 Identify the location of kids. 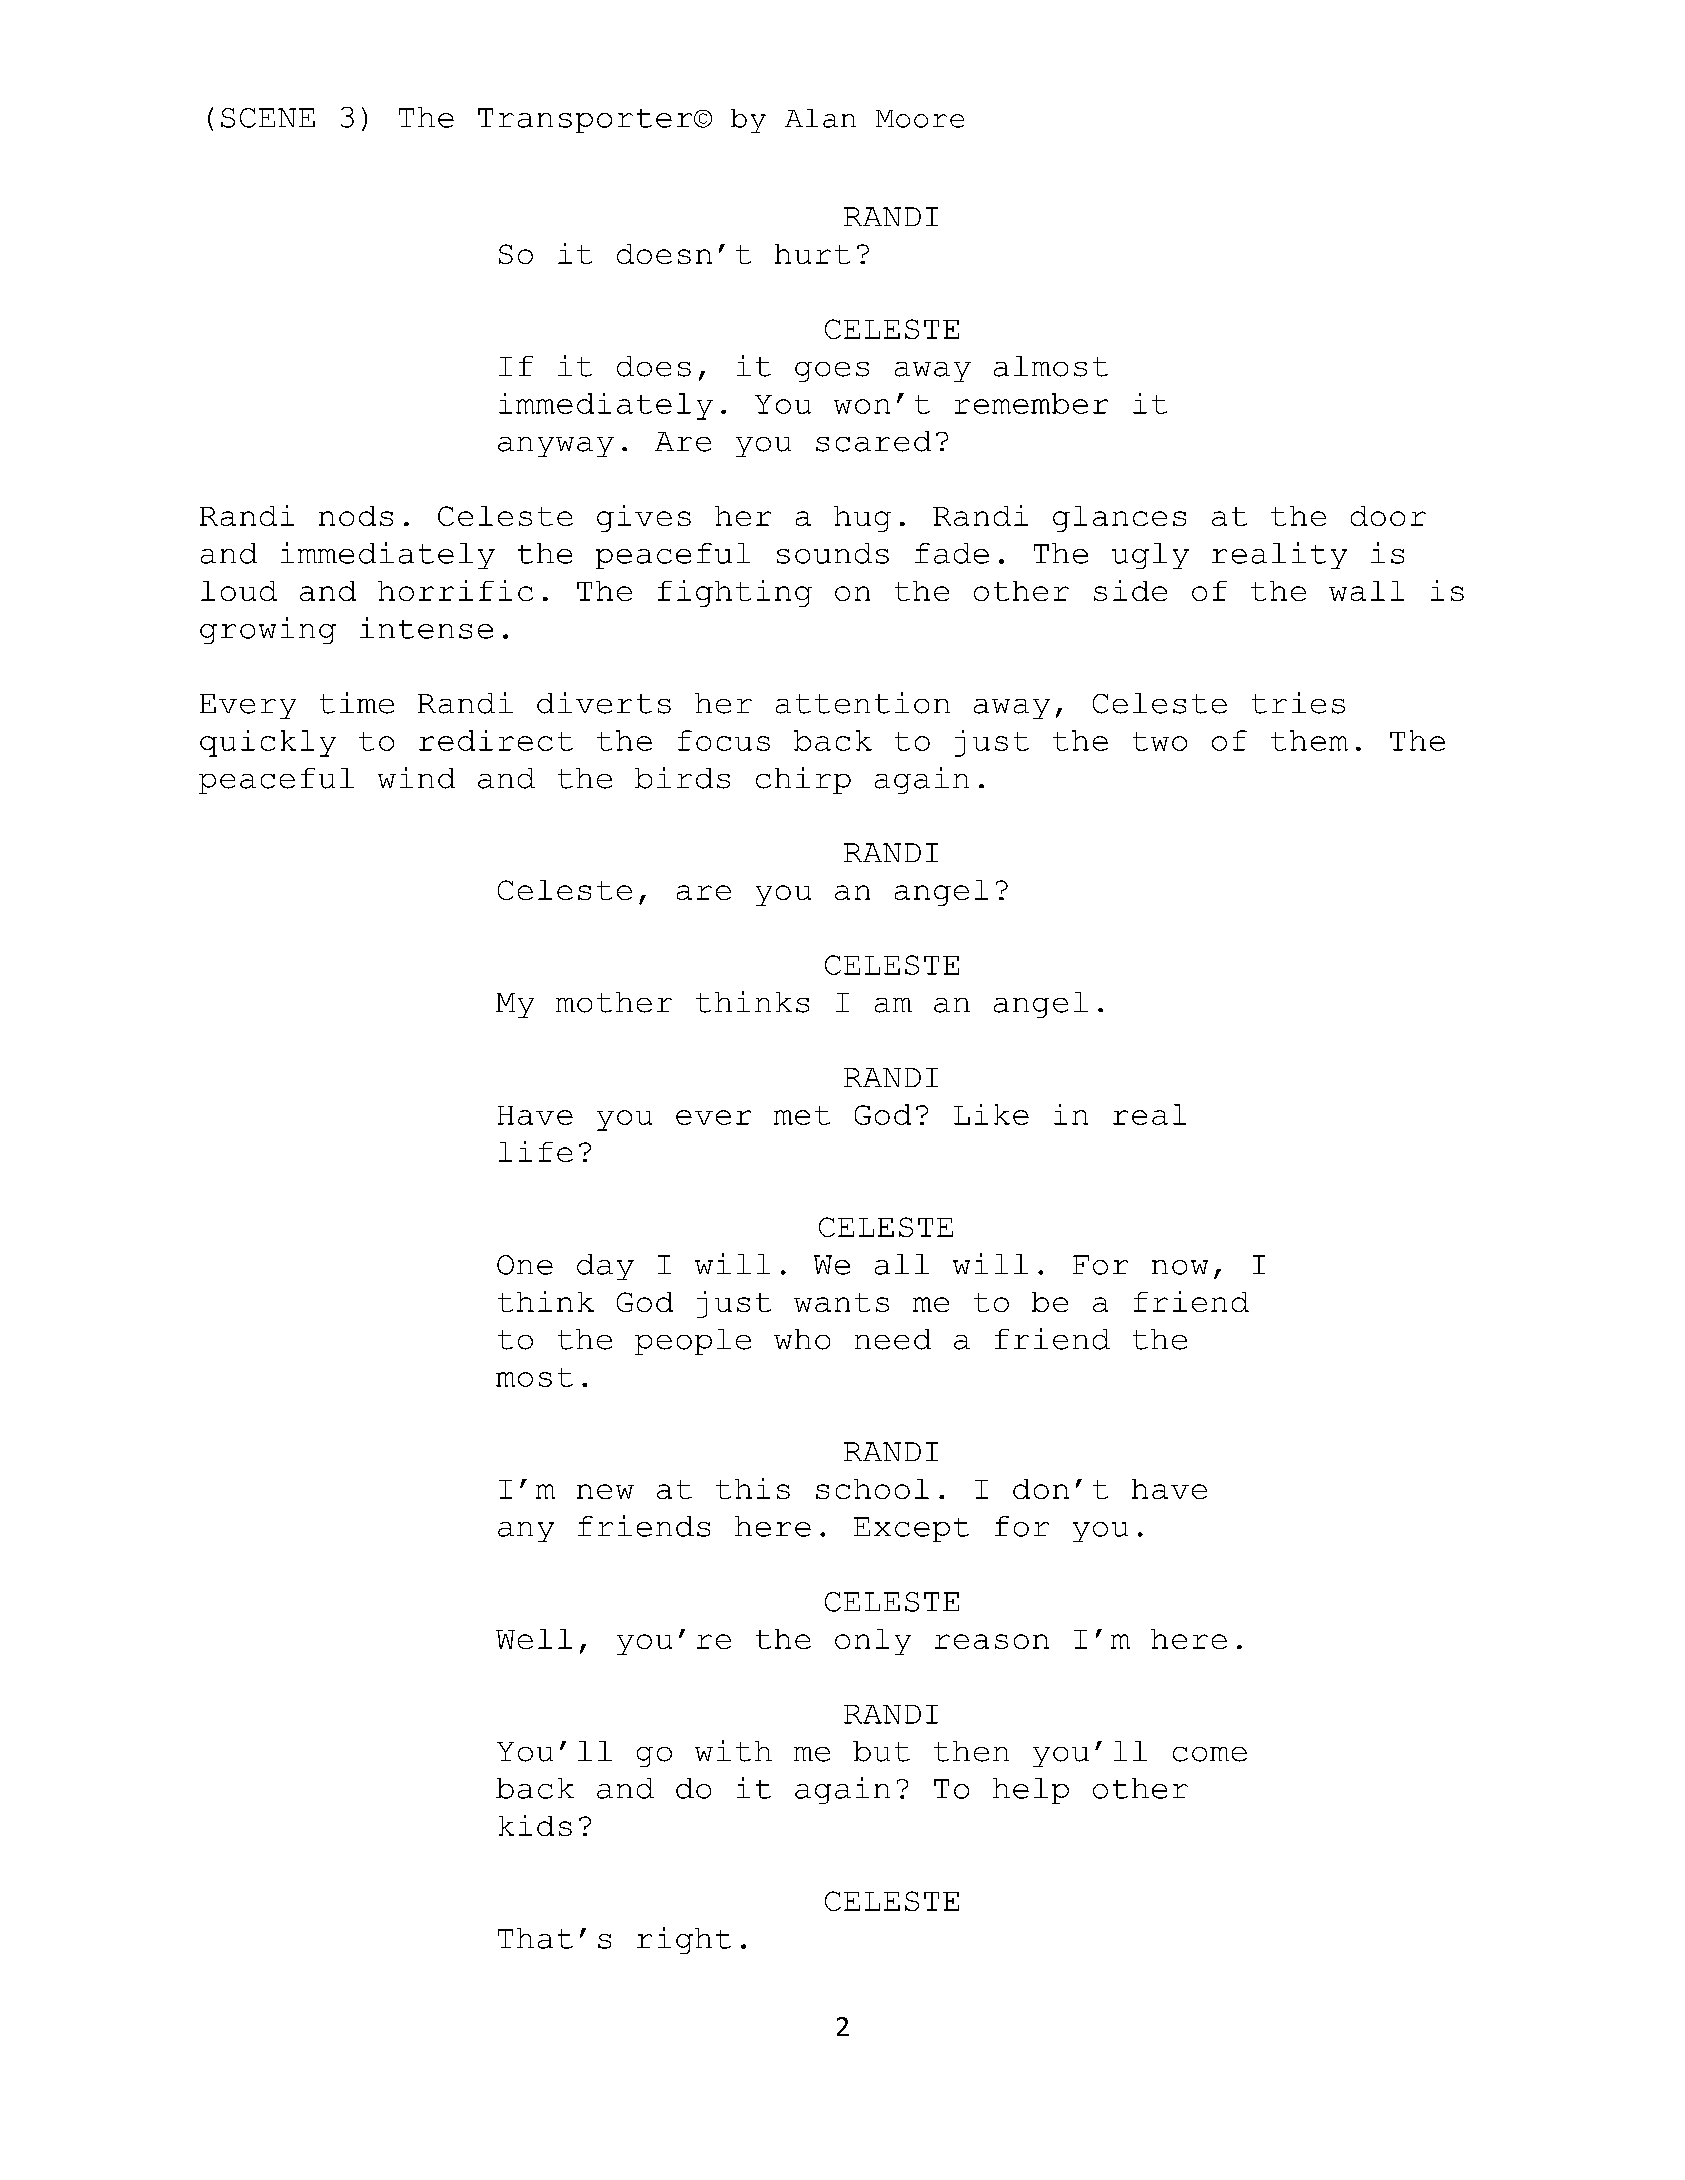
(535, 1825).
